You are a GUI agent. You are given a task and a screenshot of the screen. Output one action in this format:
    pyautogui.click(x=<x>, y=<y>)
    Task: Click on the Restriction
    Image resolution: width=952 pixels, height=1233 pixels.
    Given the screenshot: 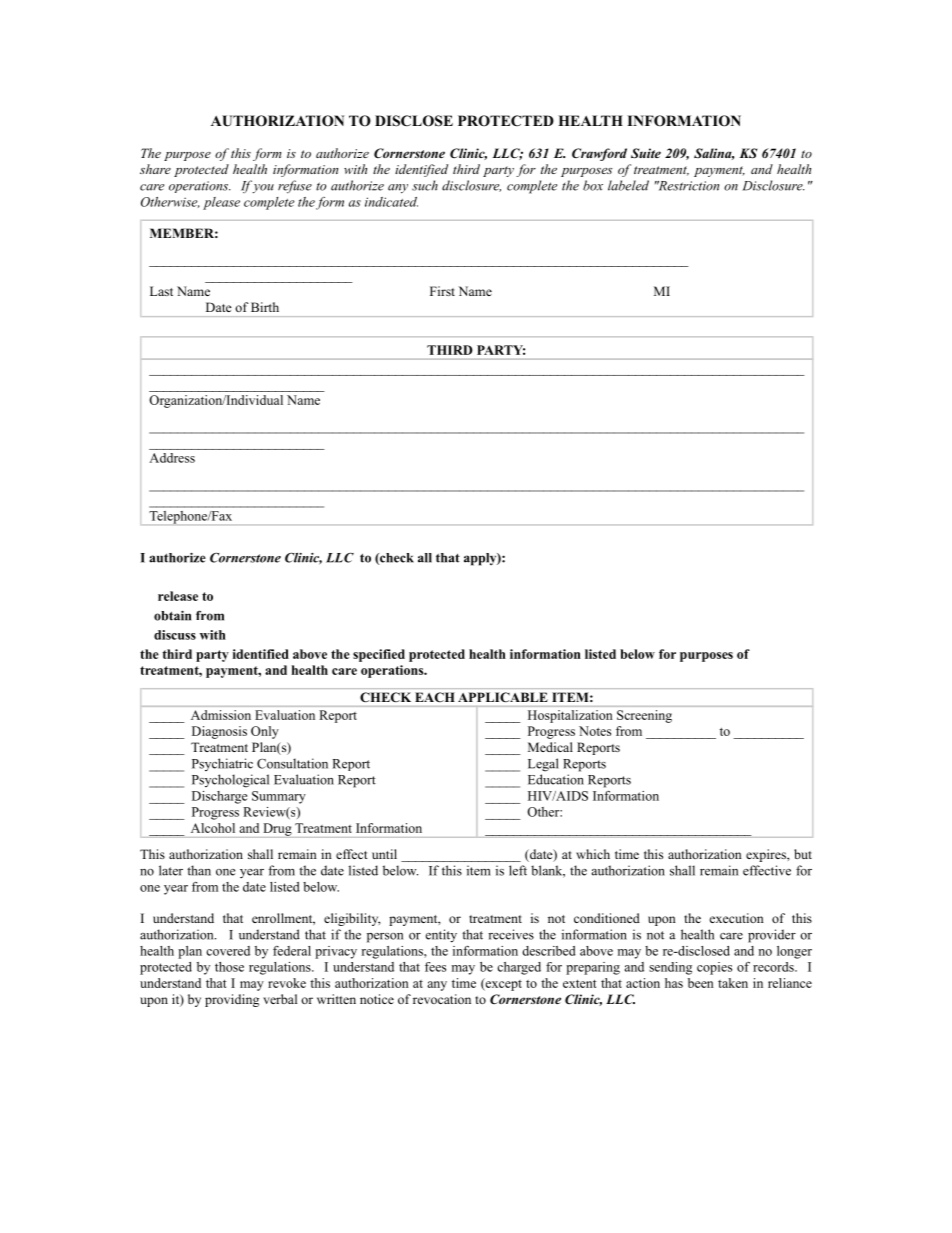 What is the action you would take?
    pyautogui.click(x=687, y=186)
